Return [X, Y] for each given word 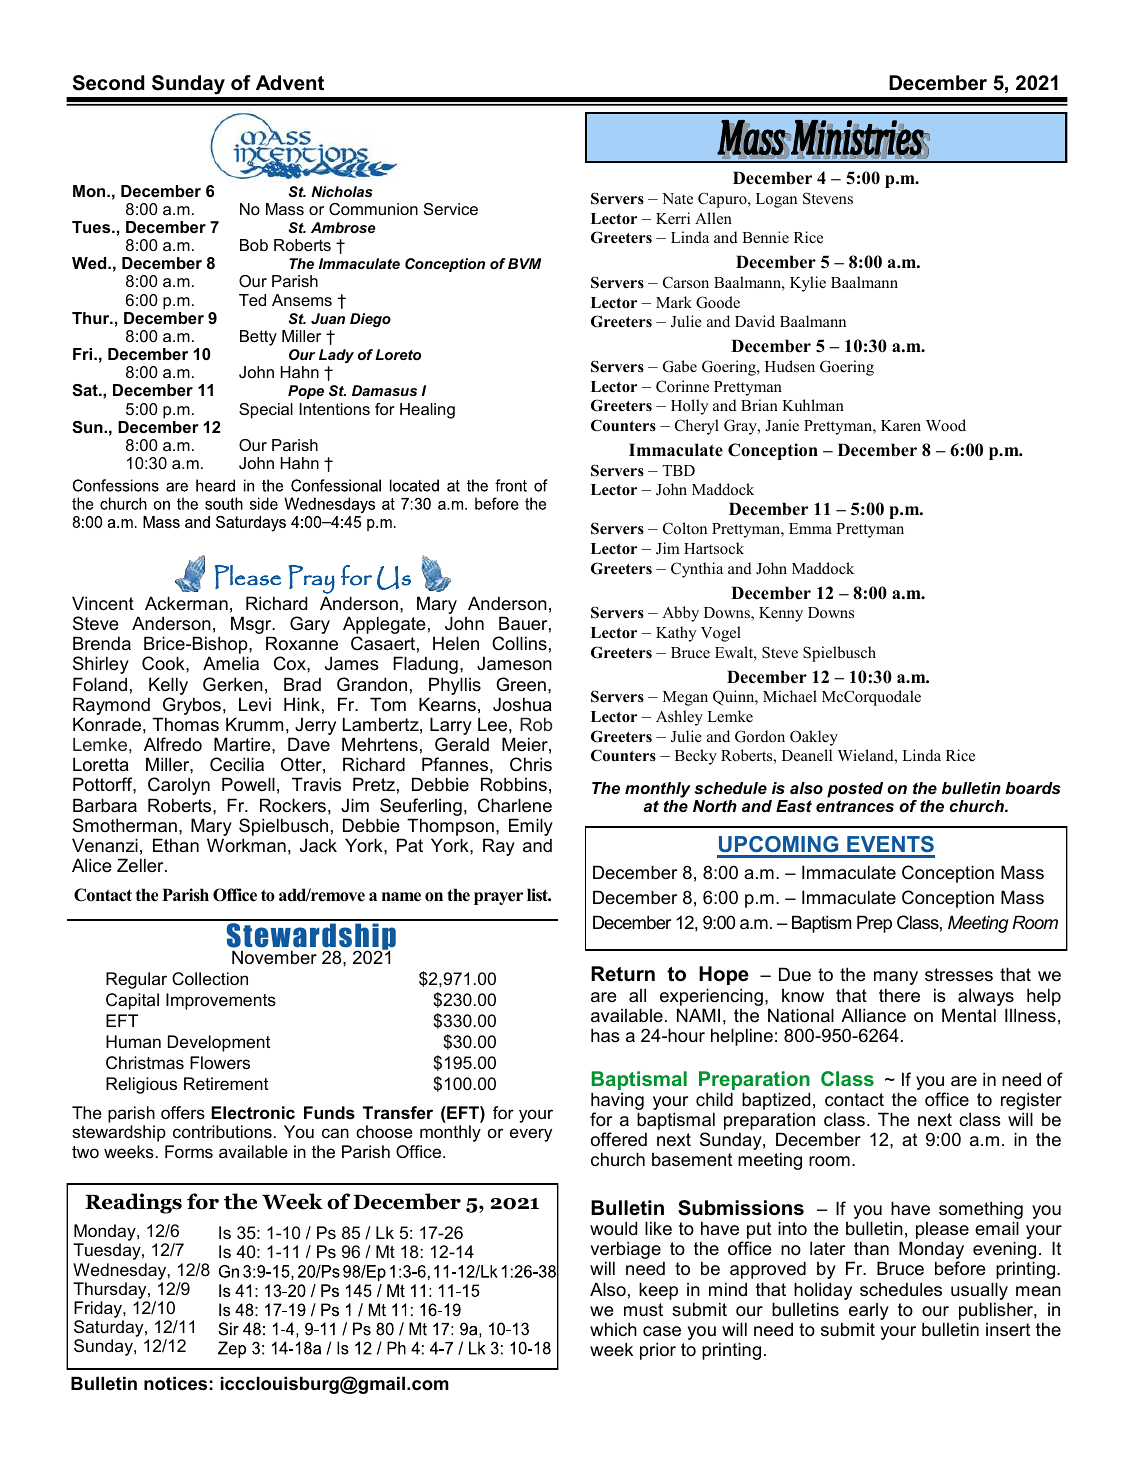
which [613, 1329]
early [869, 1313]
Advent [290, 83]
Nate [677, 198]
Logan [776, 200]
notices [175, 1383]
